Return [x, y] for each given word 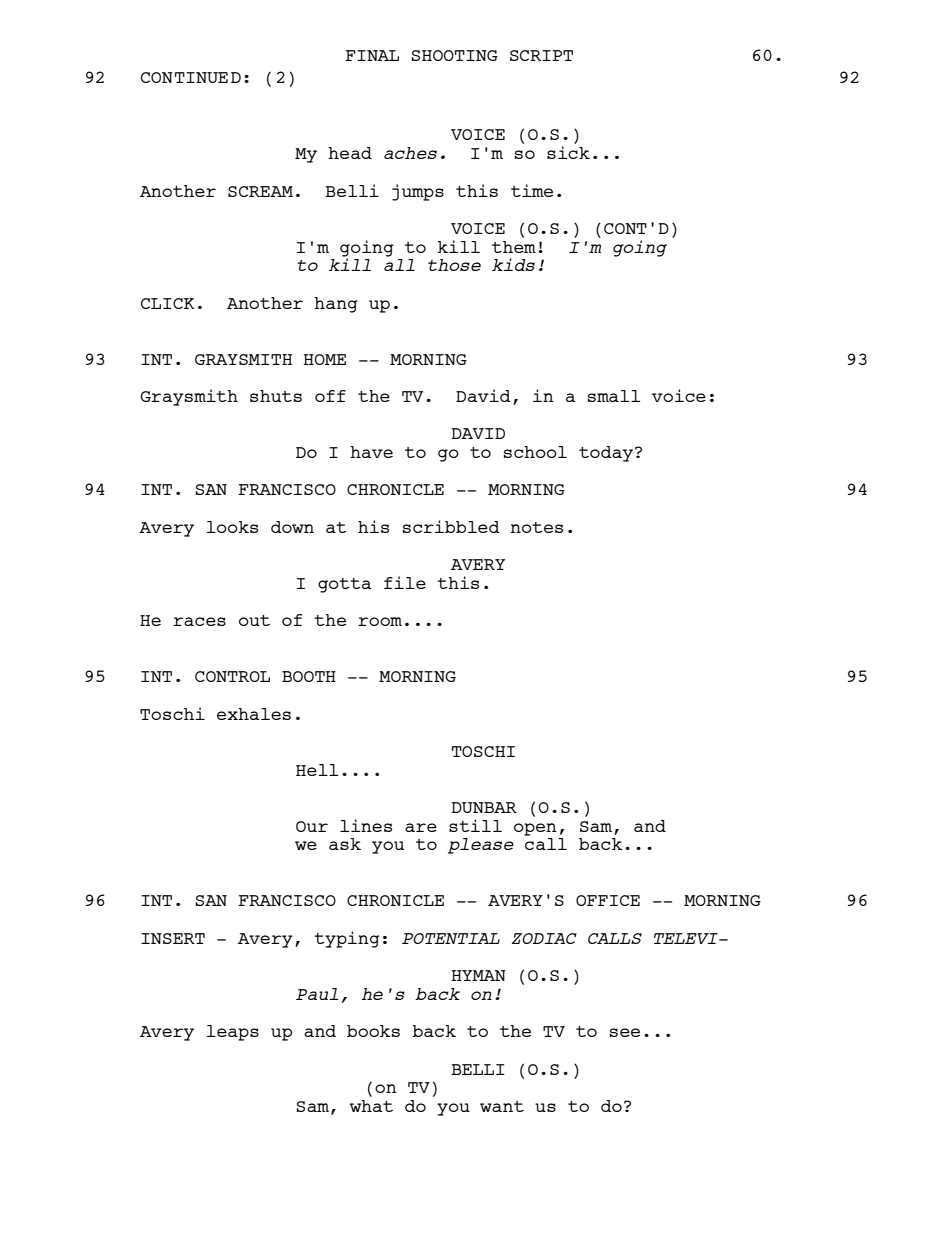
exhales [254, 714]
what [371, 1106]
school [535, 452]
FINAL [372, 55]
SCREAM [260, 191]
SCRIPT [541, 55]
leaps [233, 1033]
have [371, 452]
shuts [276, 396]
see [625, 1032]
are [421, 827]
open [535, 829]
